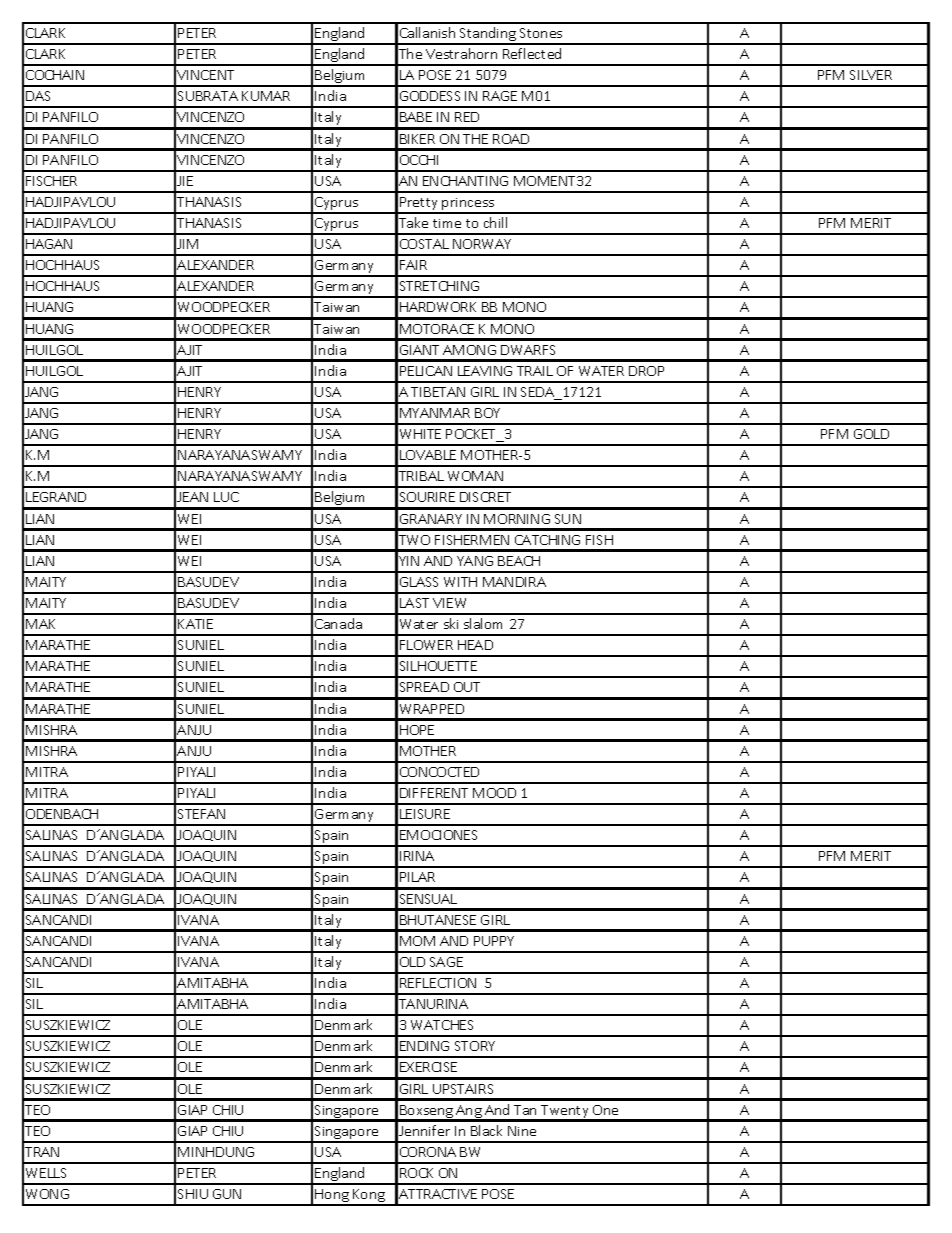 The width and height of the screenshot is (952, 1233). What do you see at coordinates (195, 624) in the screenshot?
I see `KATIE` at bounding box center [195, 624].
